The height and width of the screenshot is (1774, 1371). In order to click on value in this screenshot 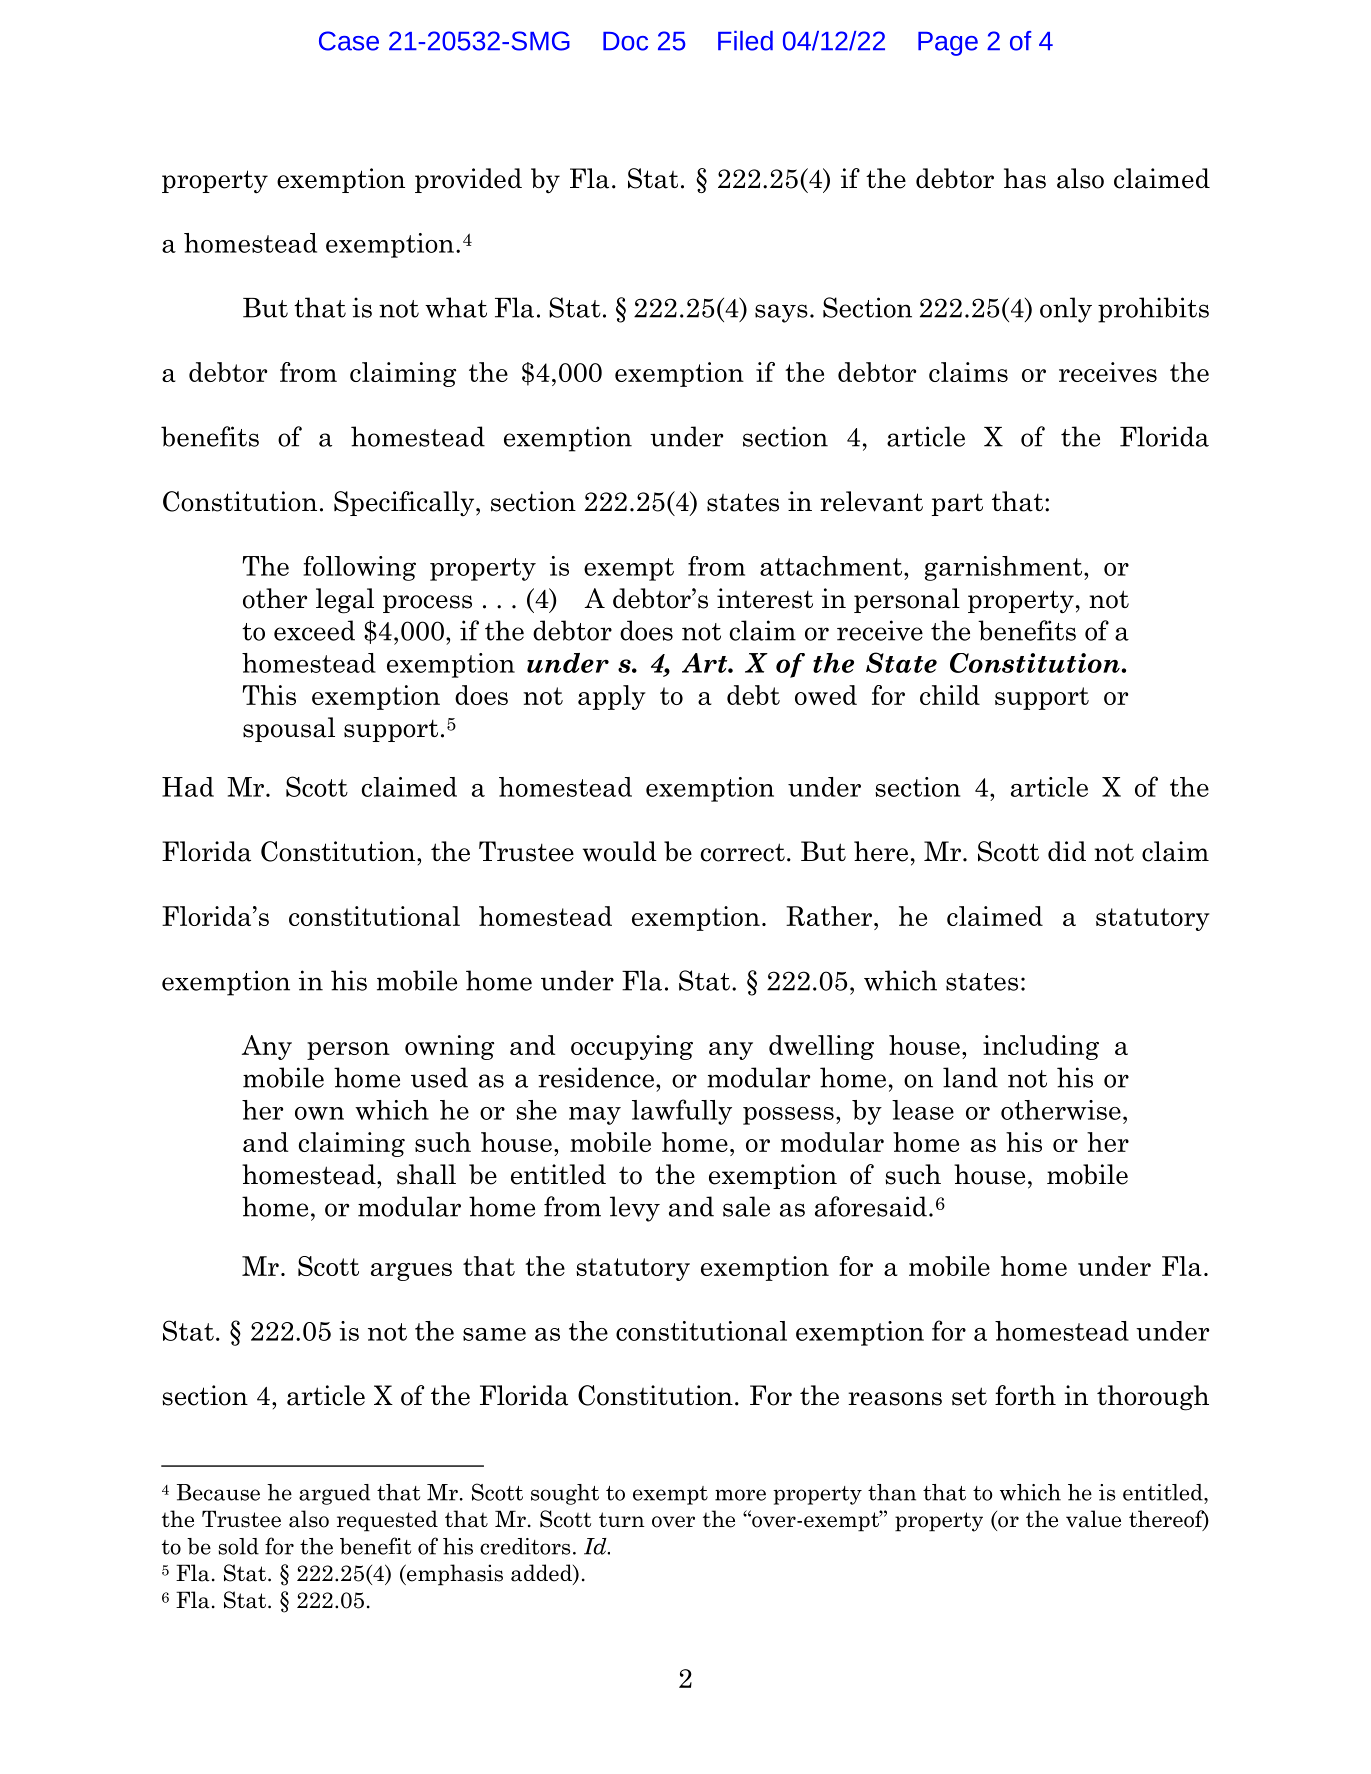, I will do `click(1093, 1519)`.
